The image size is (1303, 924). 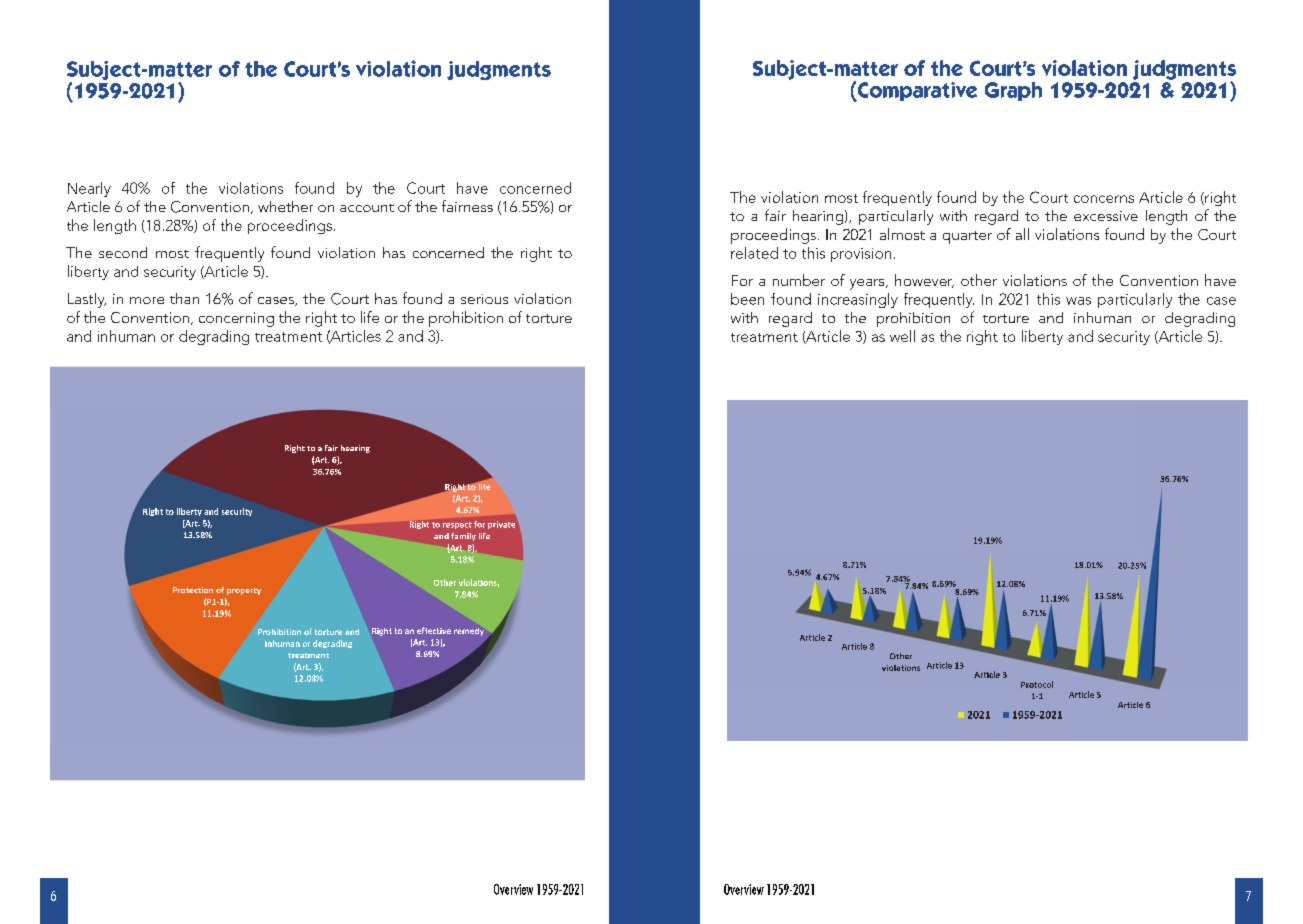 I want to click on remedy, so click(x=469, y=632).
